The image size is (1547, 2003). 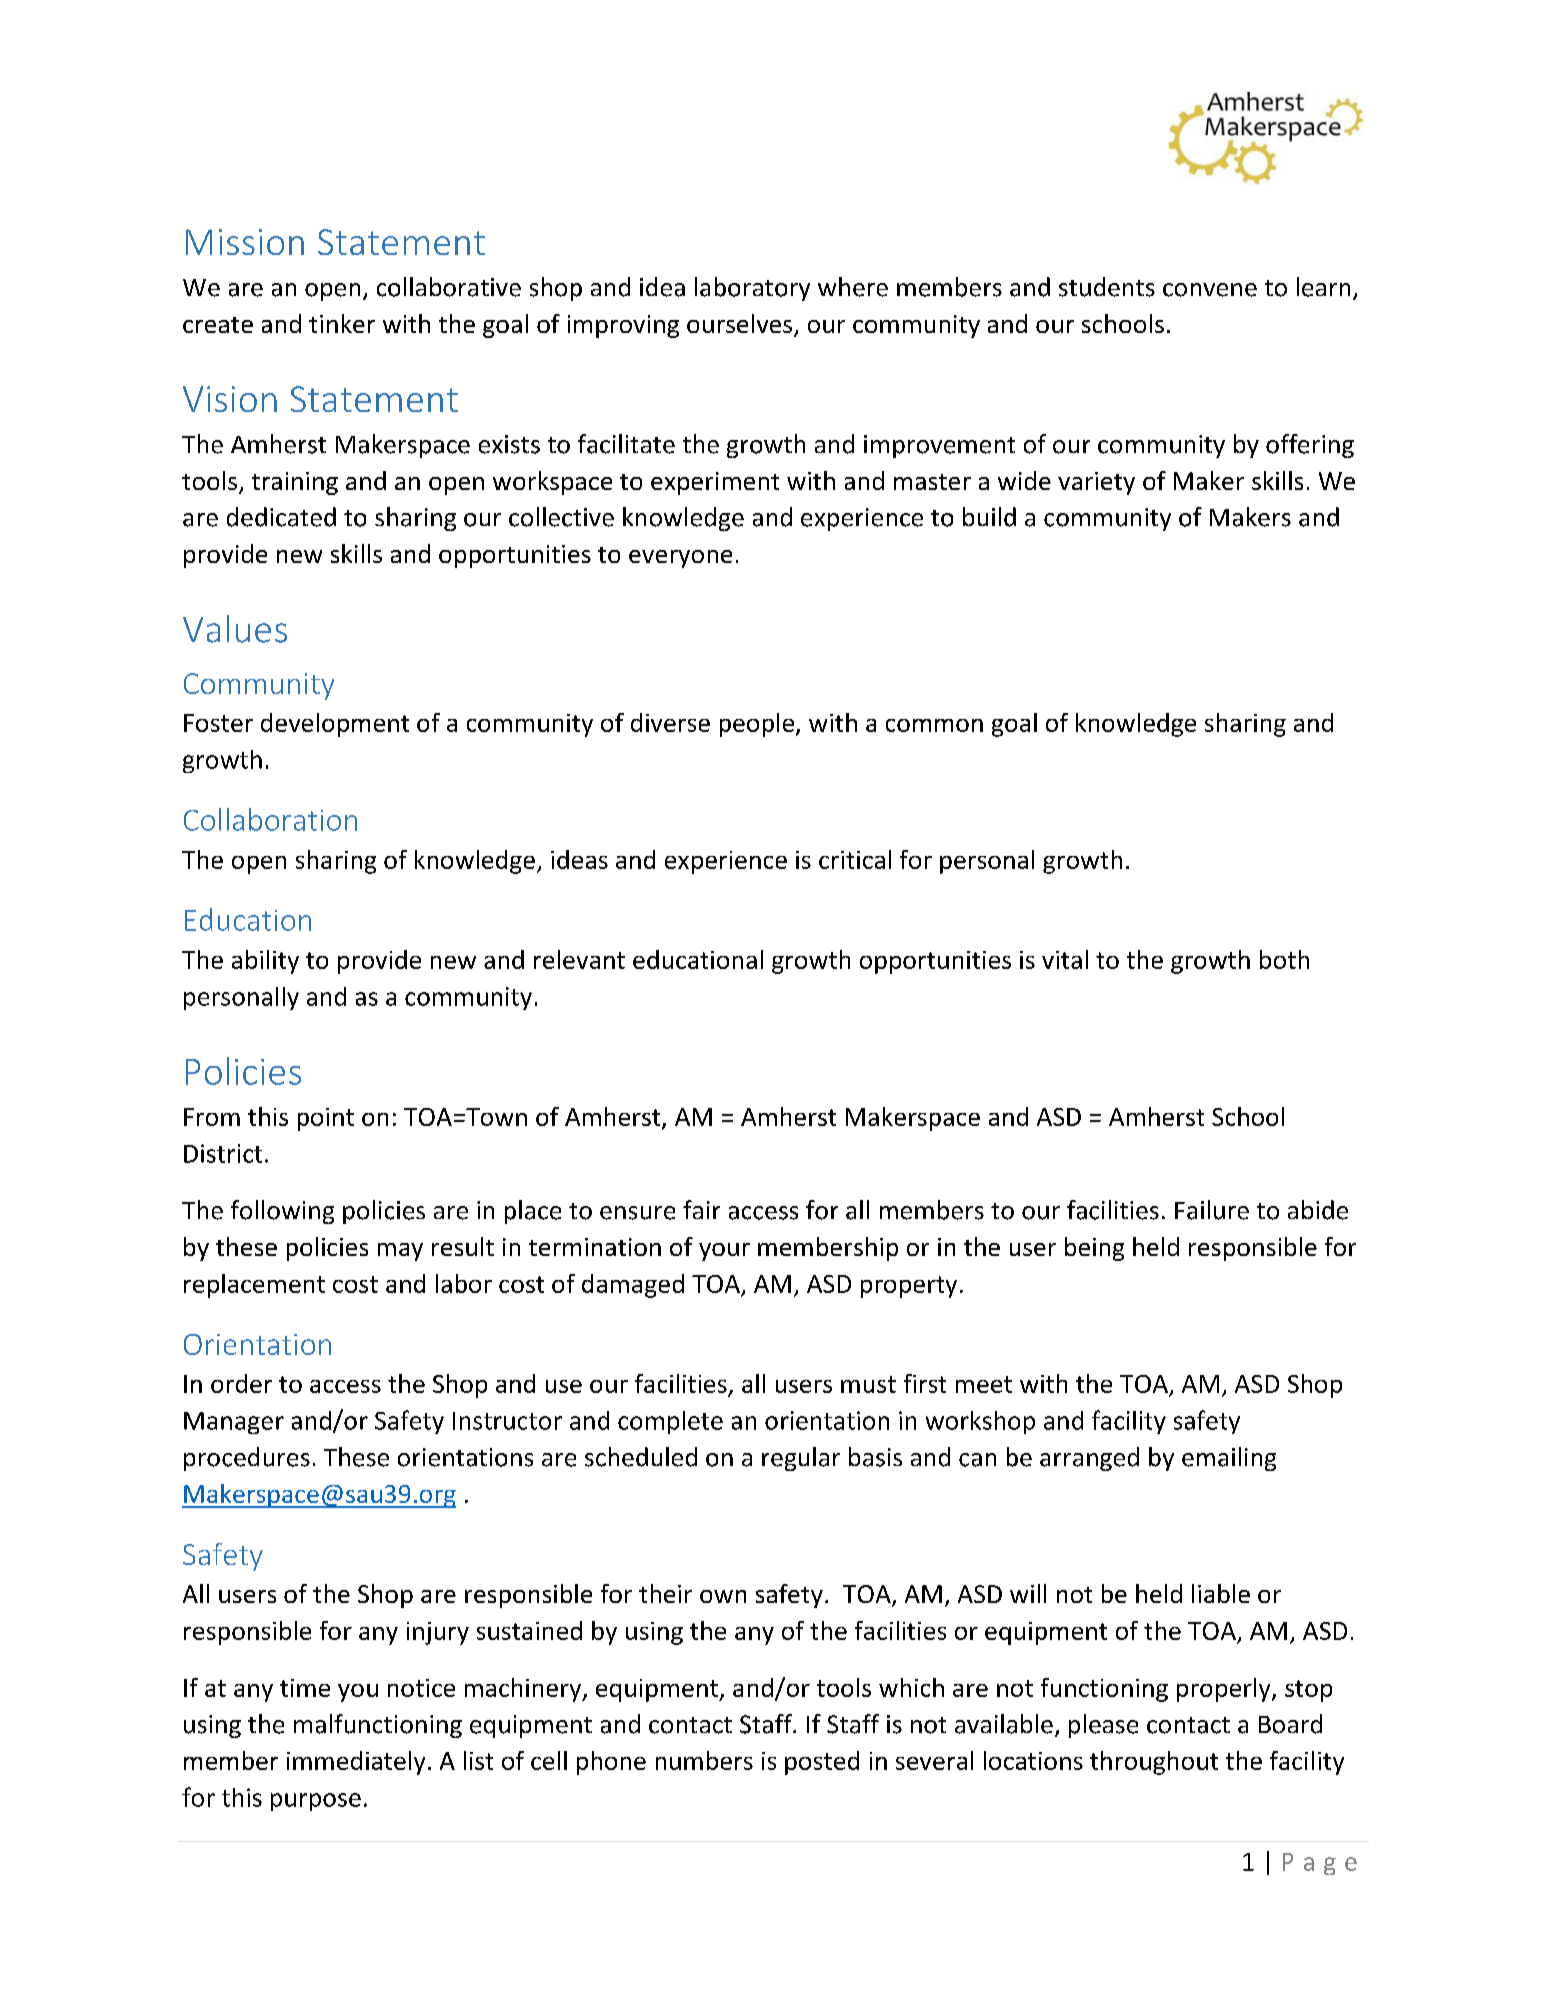 What do you see at coordinates (868, 1384) in the screenshot?
I see `must` at bounding box center [868, 1384].
